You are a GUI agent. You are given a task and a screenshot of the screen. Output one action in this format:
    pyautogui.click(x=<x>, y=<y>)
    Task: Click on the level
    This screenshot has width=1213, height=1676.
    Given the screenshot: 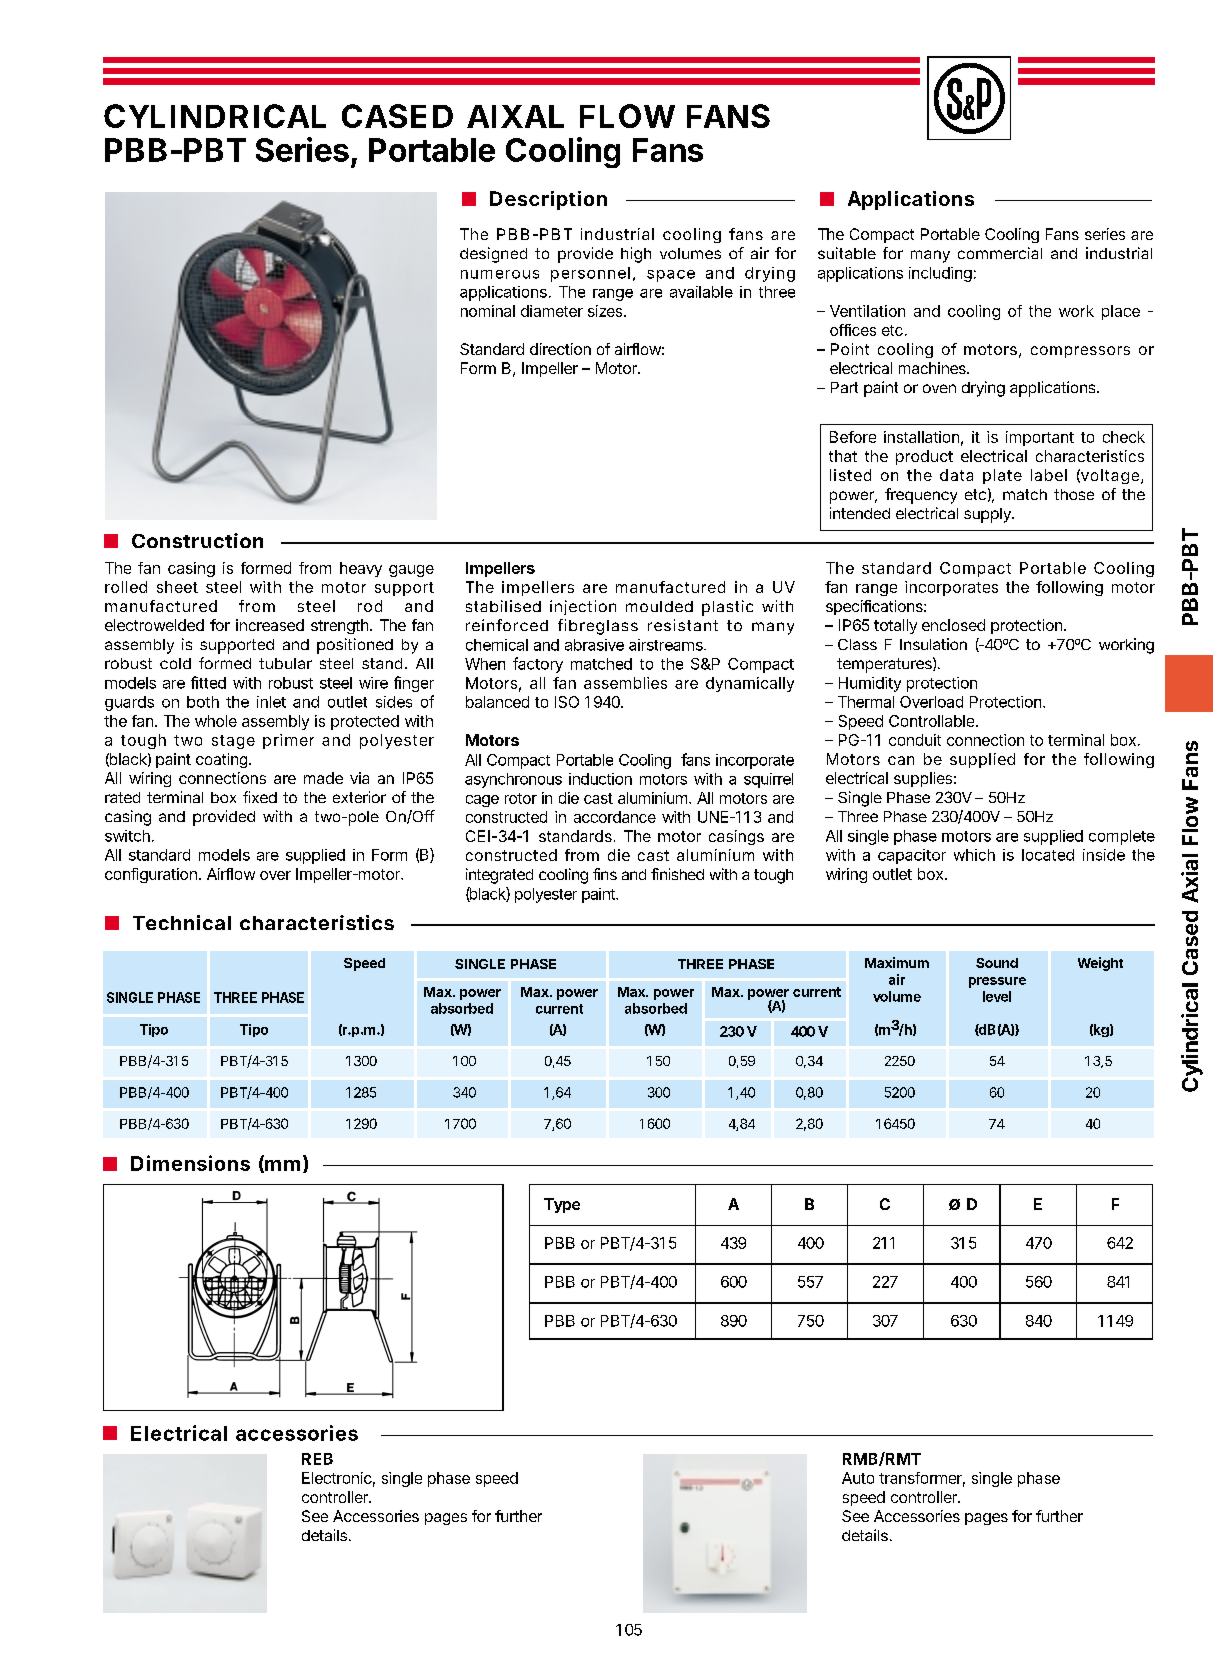 What is the action you would take?
    pyautogui.click(x=997, y=996)
